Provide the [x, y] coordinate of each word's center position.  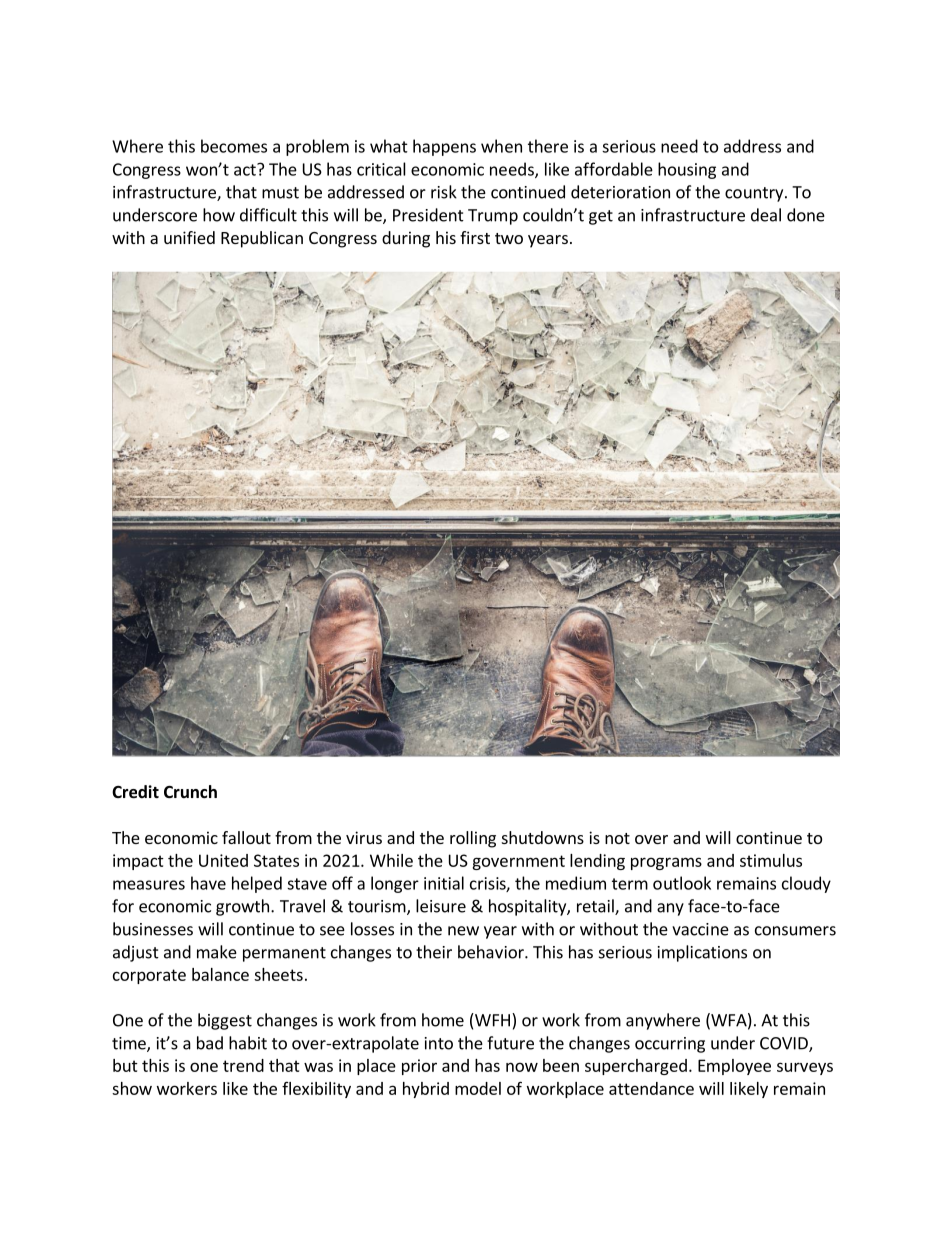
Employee [734, 1067]
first [475, 237]
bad [210, 1043]
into [439, 1043]
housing [687, 170]
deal [766, 215]
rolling [473, 839]
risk [444, 192]
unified [189, 237]
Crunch [190, 791]
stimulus [771, 860]
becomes [234, 146]
